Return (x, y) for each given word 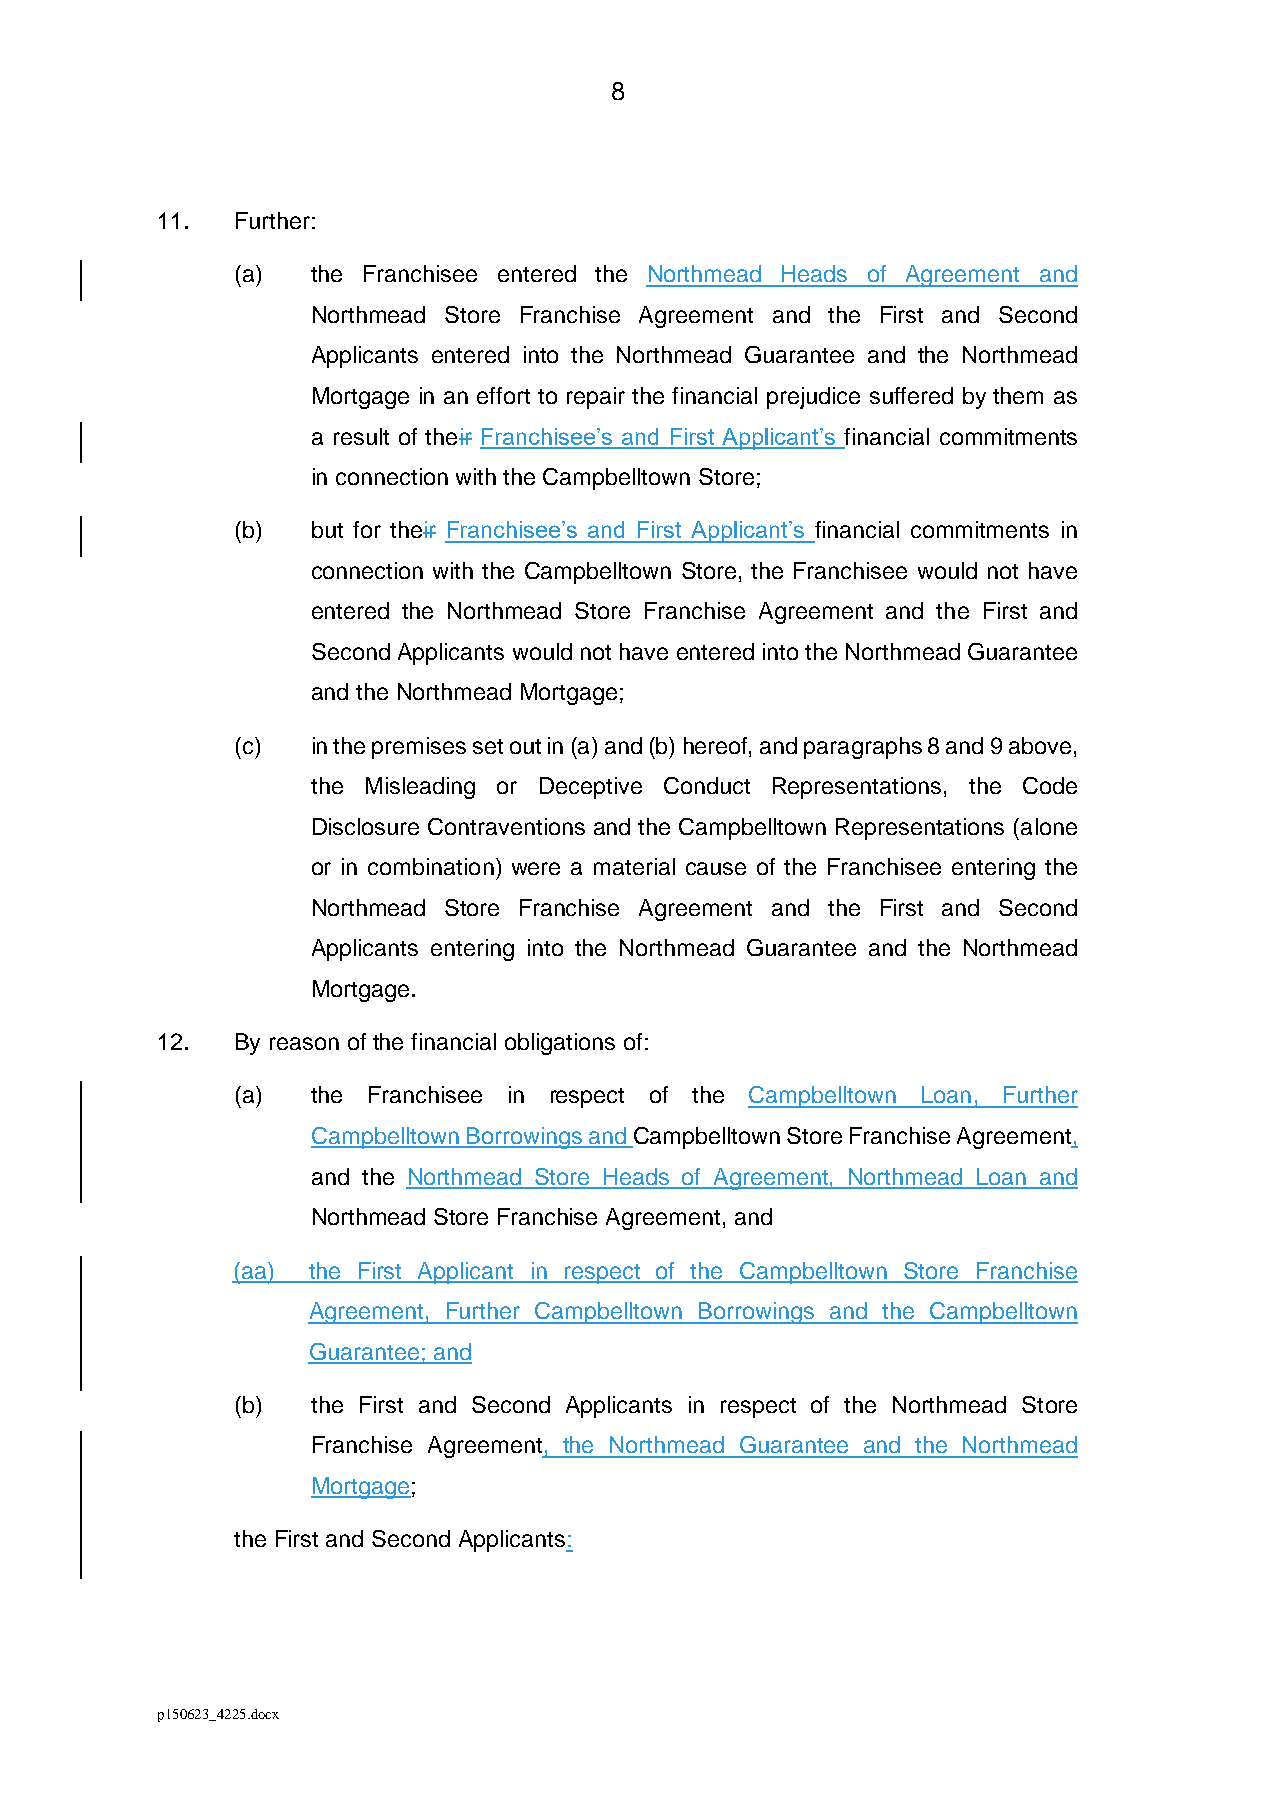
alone (1049, 826)
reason (304, 1043)
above (1040, 745)
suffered (911, 395)
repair (596, 398)
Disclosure (366, 826)
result (361, 436)
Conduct (707, 785)
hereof (717, 745)
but (327, 529)
